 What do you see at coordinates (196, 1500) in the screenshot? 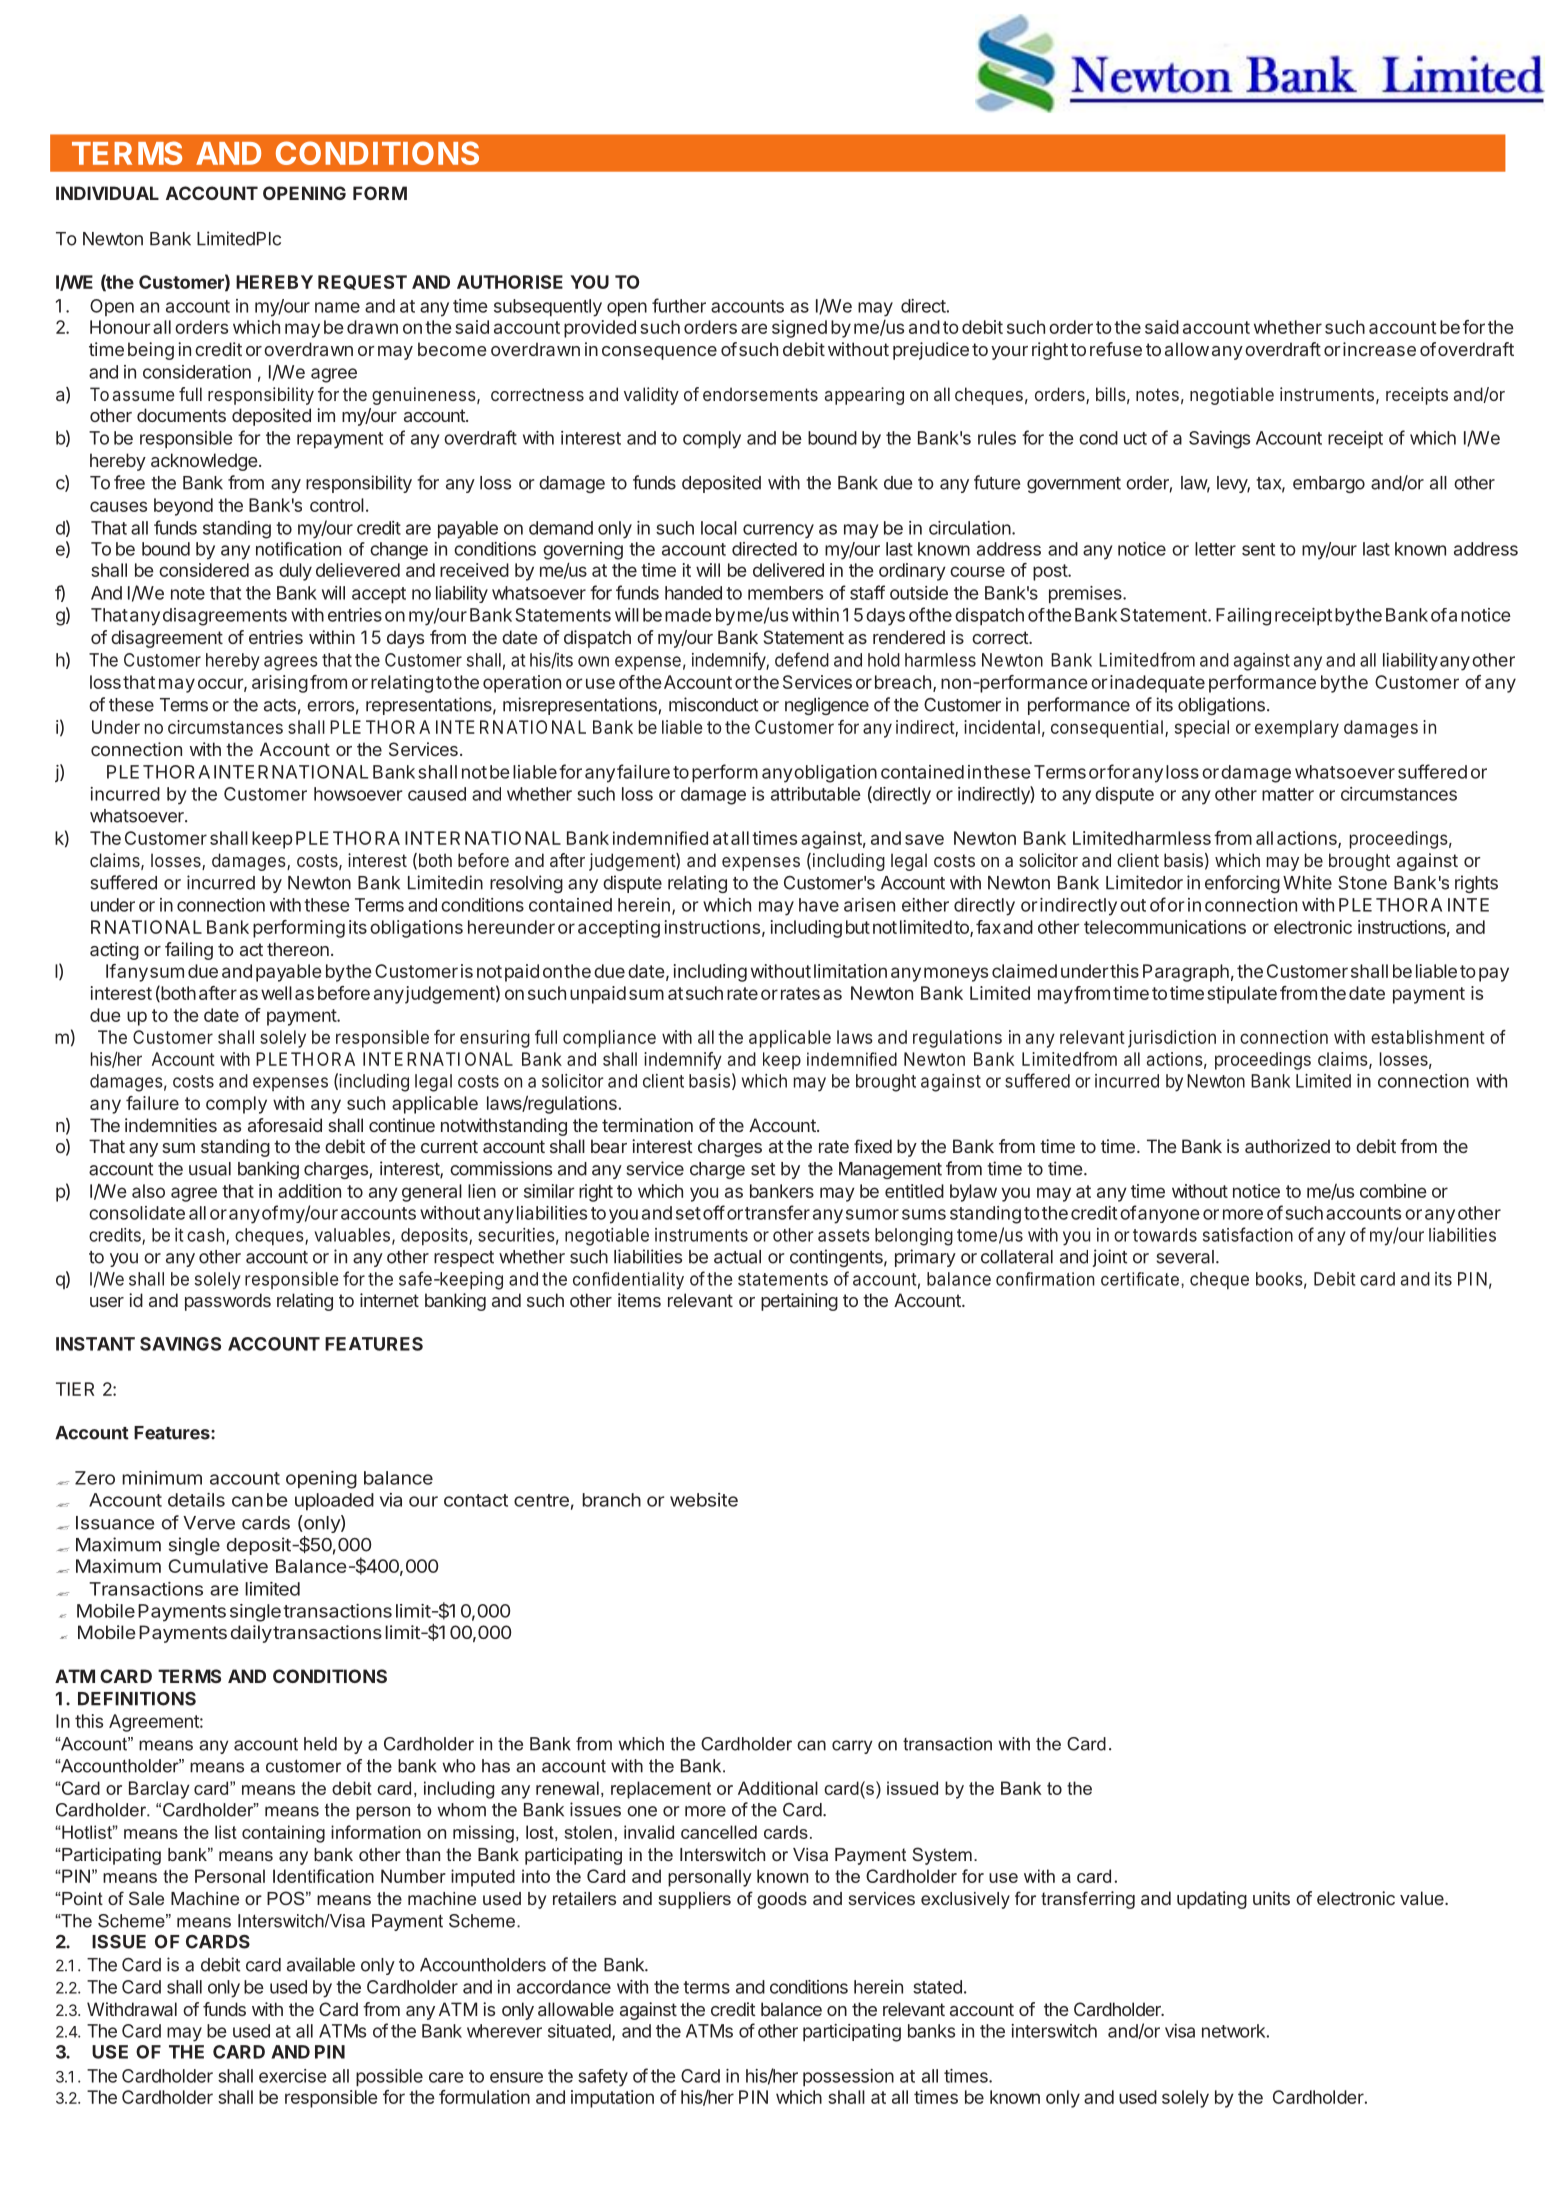
I see `details` at bounding box center [196, 1500].
